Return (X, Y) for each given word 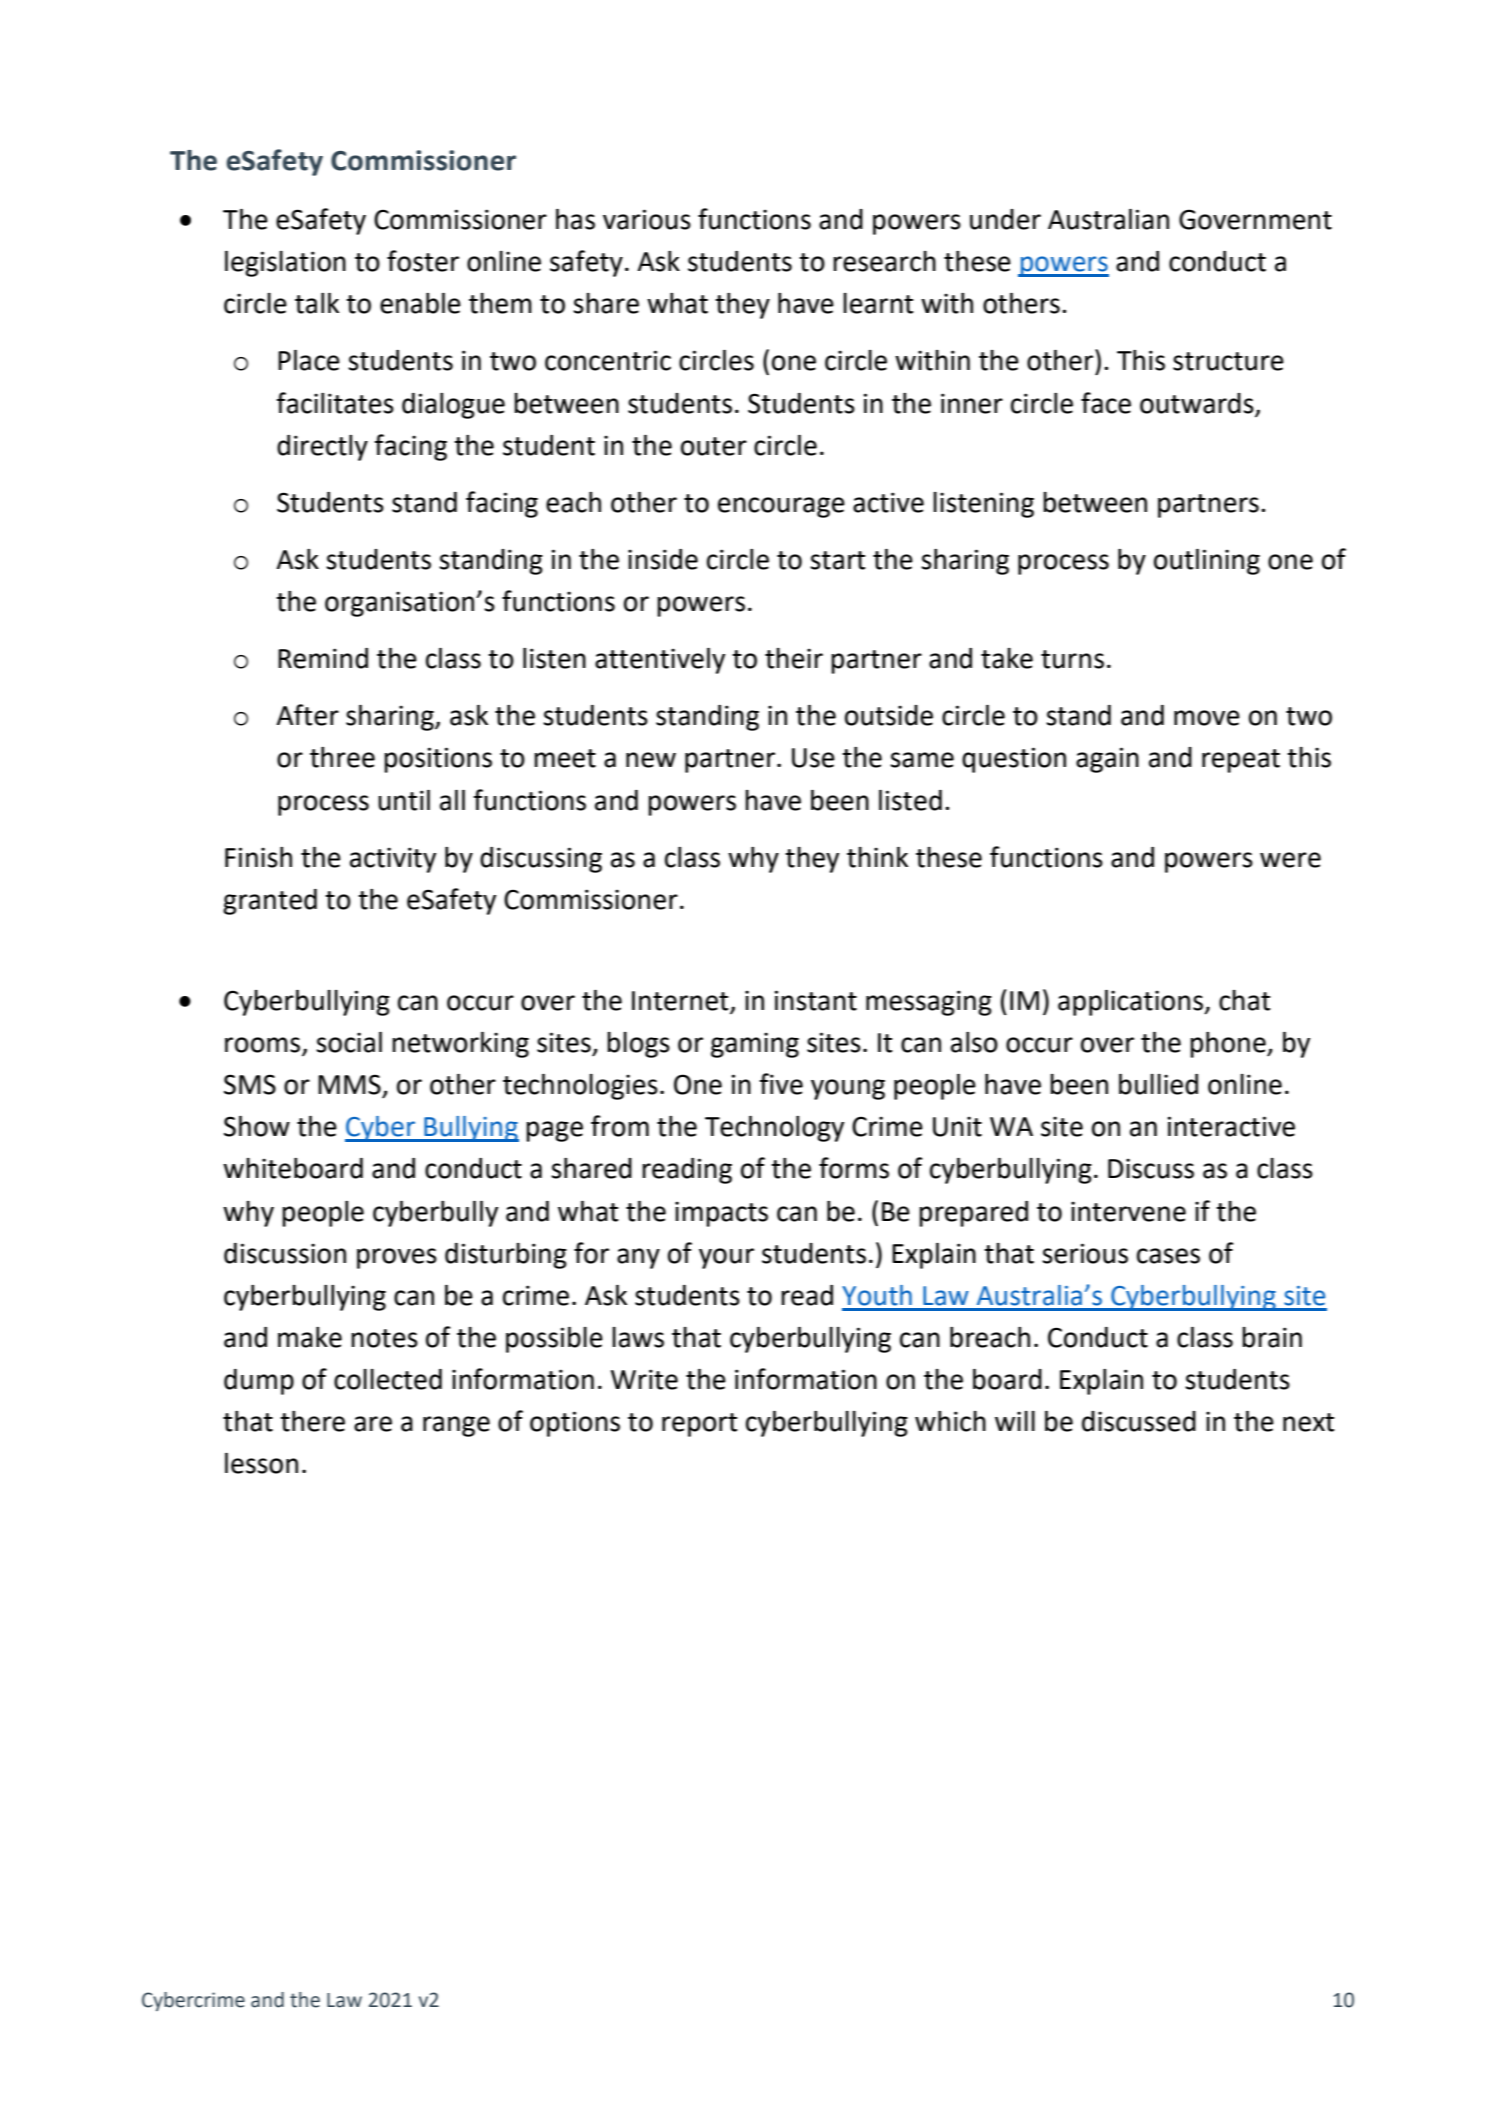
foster (423, 261)
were (1290, 860)
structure (1228, 361)
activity (393, 860)
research (884, 261)
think (877, 857)
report (699, 1425)
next (1308, 1422)
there (312, 1421)
